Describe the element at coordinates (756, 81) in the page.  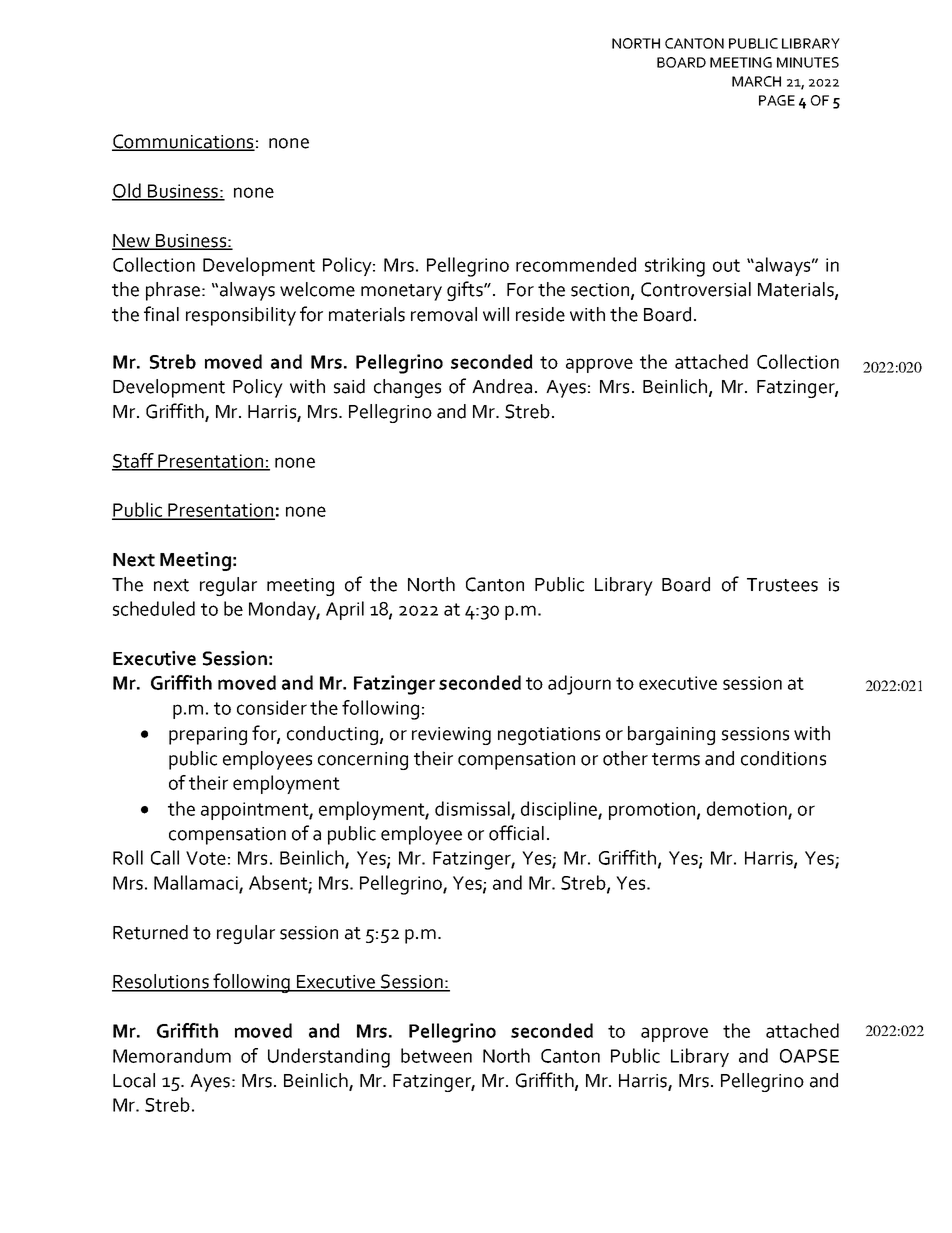
I see `MARCH` at that location.
